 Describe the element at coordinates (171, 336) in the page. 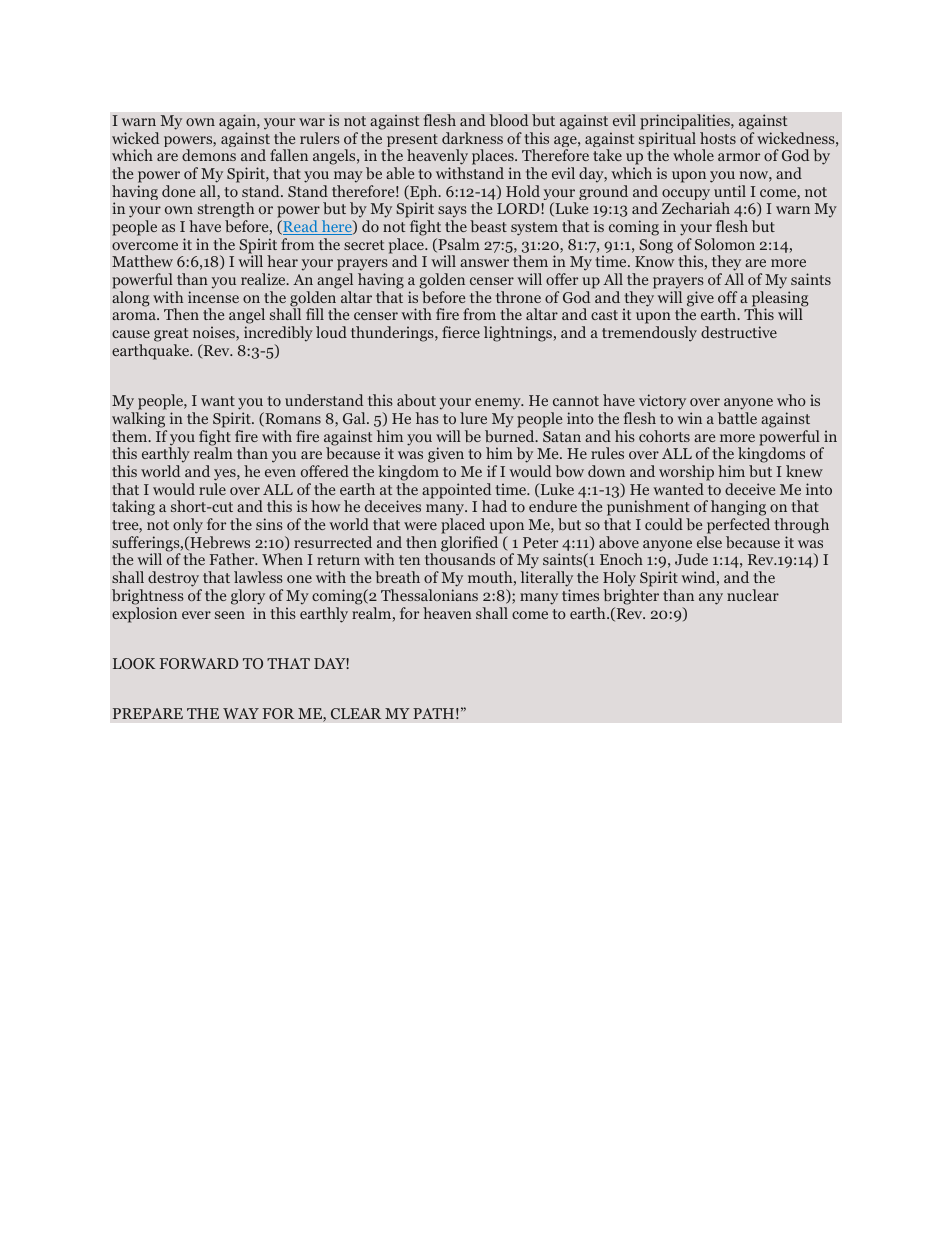

I see `great` at that location.
